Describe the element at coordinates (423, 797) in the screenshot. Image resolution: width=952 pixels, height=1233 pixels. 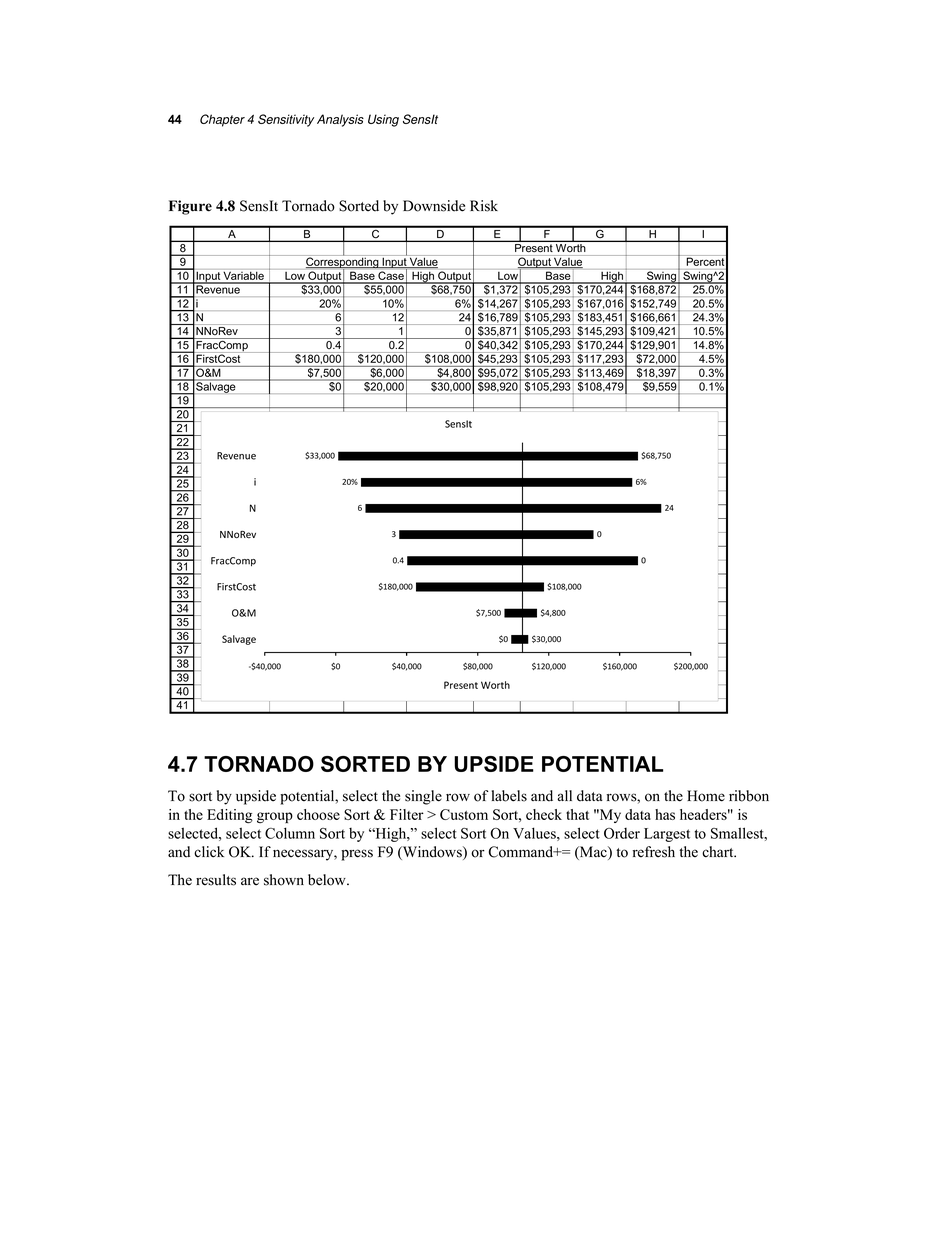
I see `single` at that location.
